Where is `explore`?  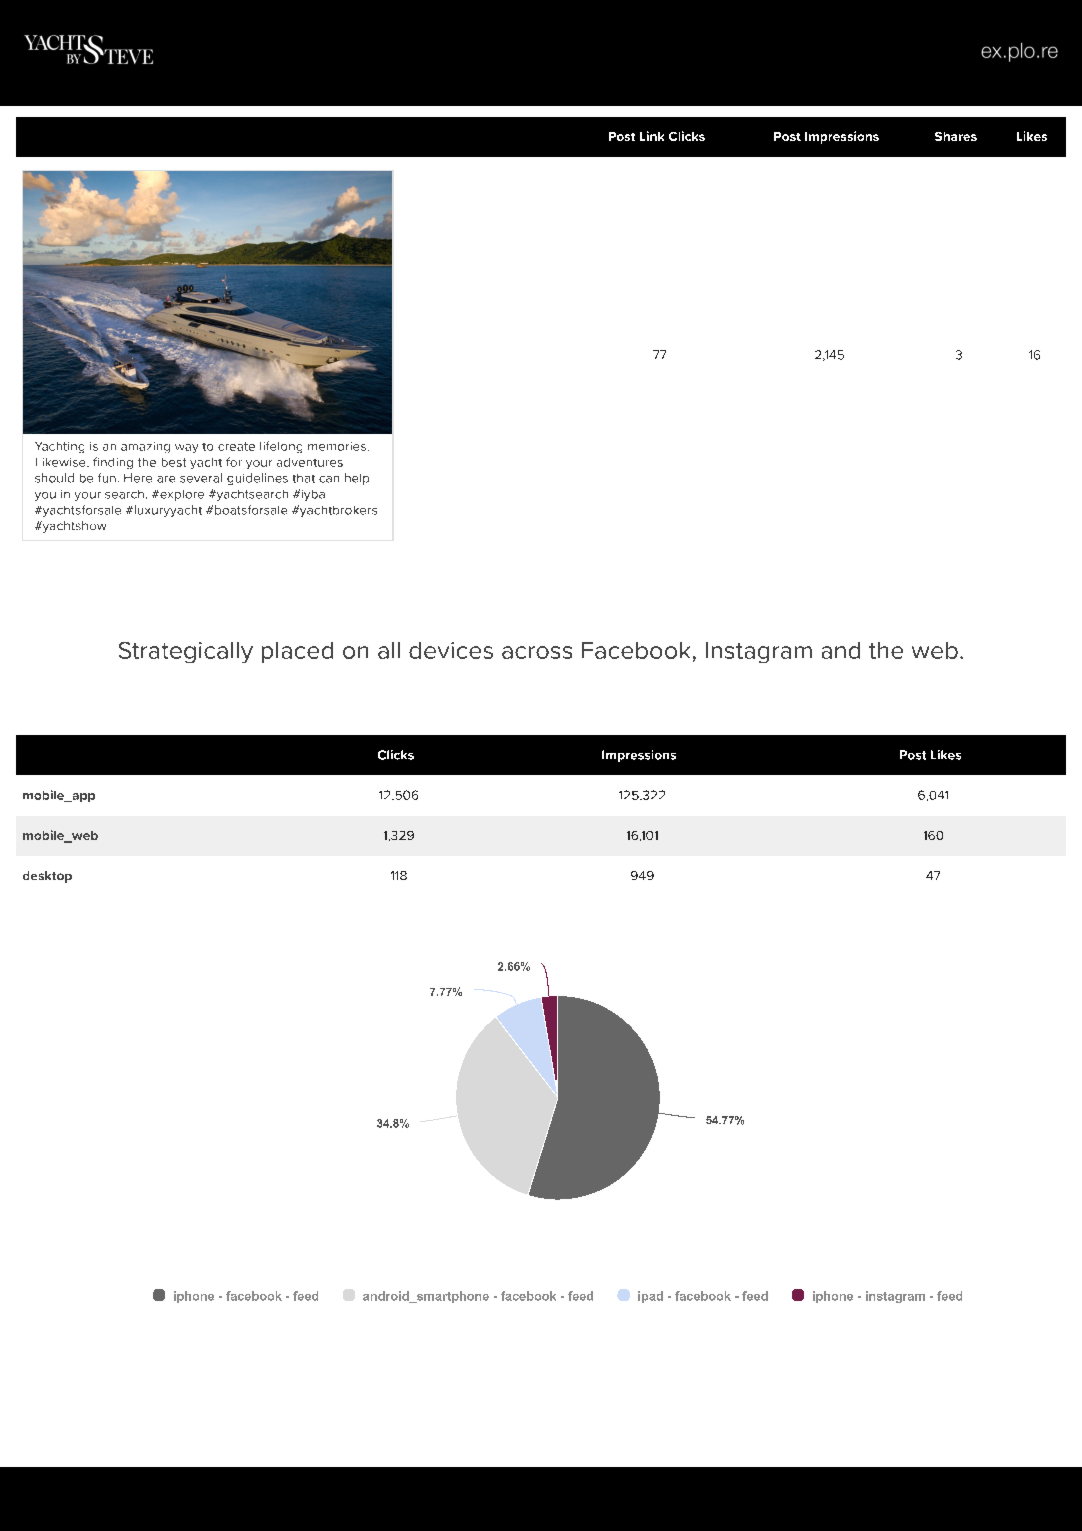
explore is located at coordinates (181, 495).
